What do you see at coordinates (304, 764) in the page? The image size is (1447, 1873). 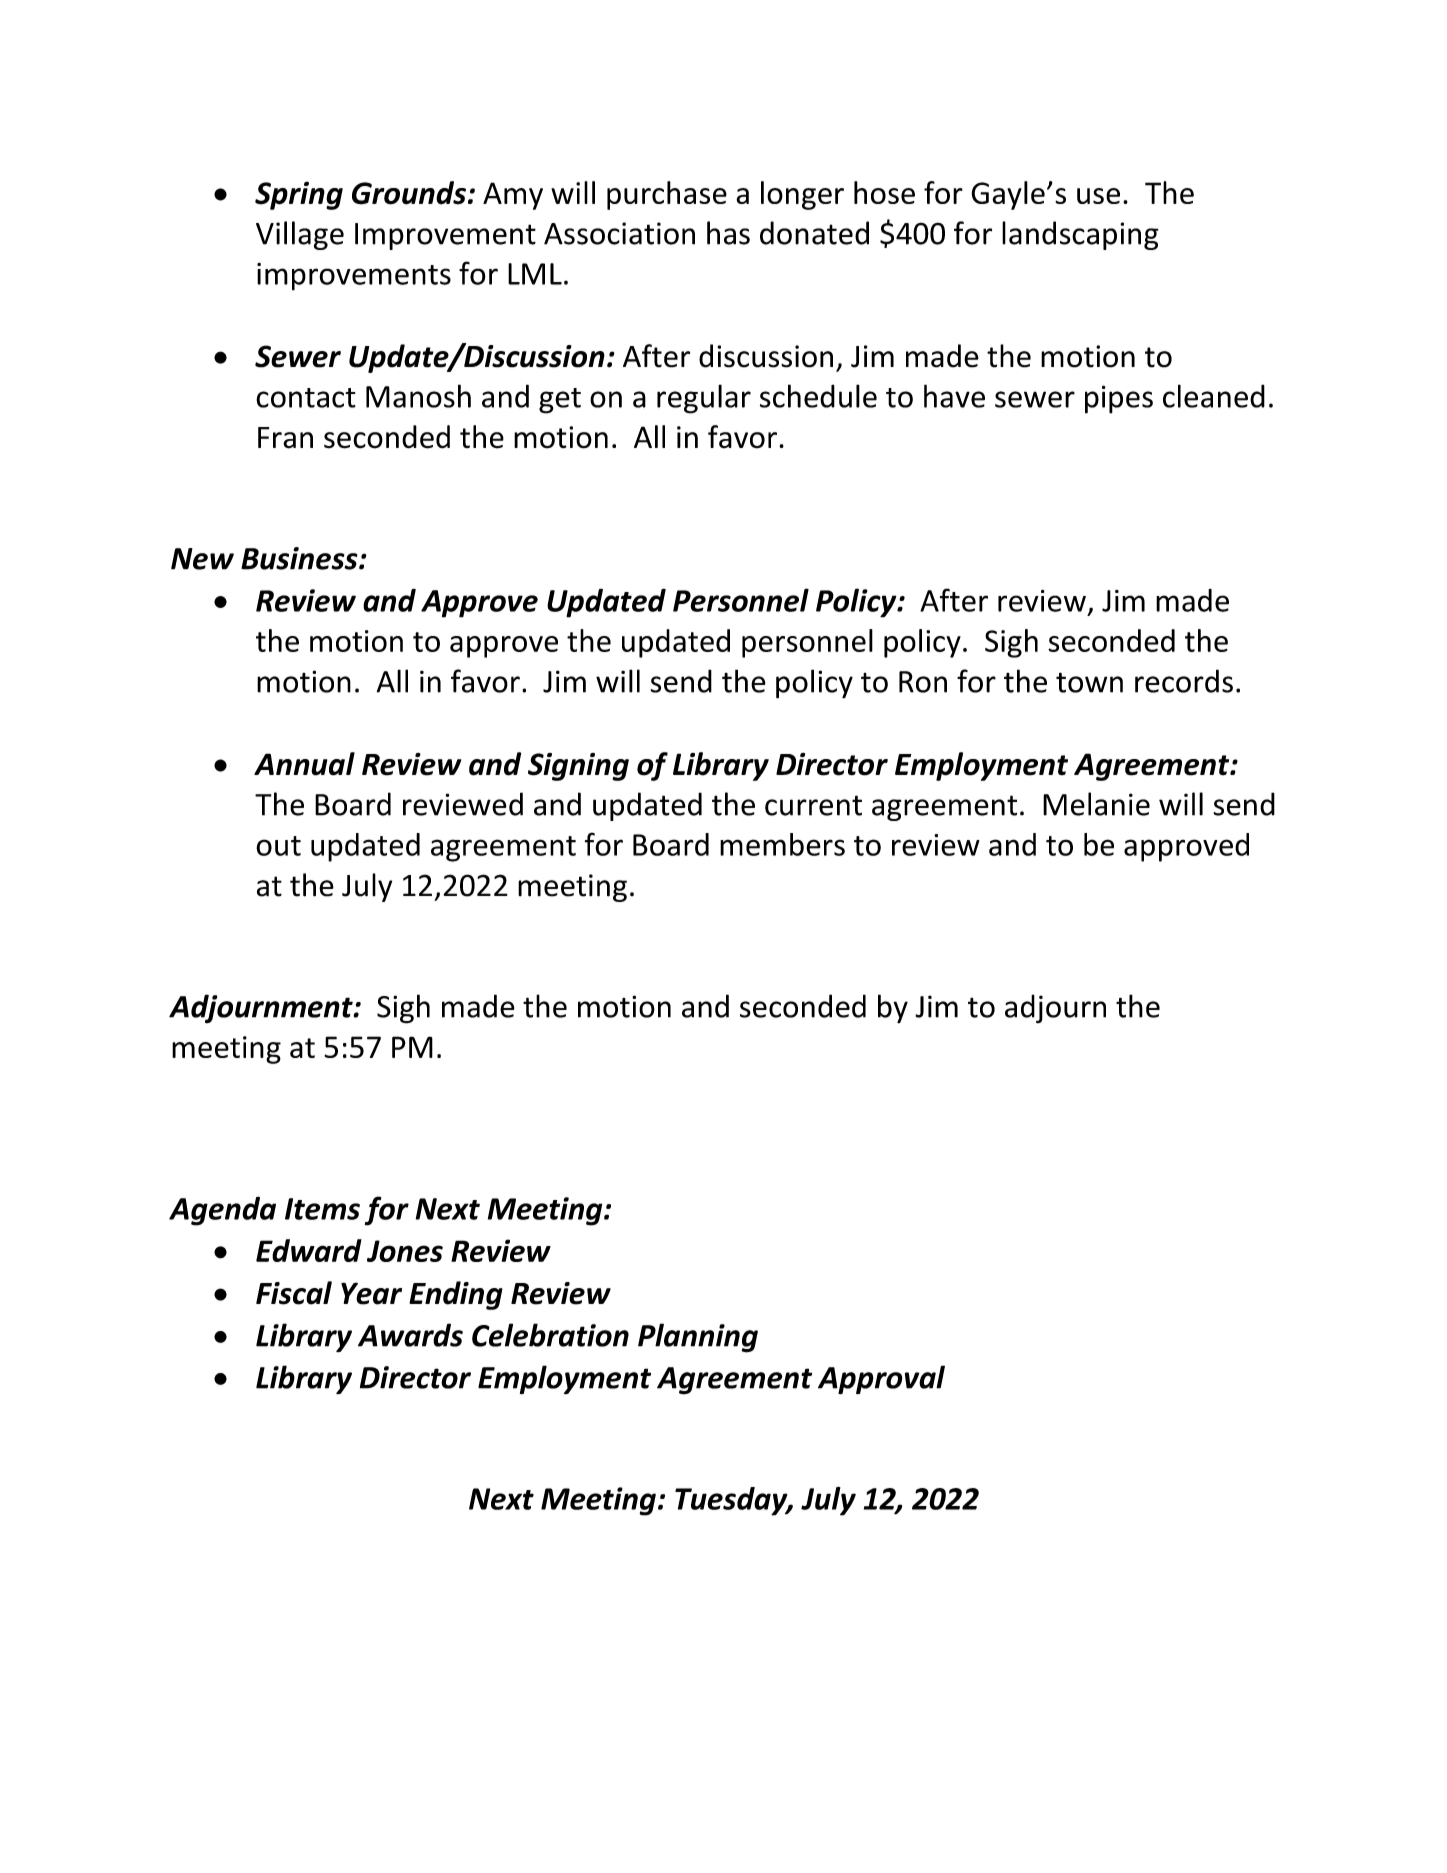 I see `Annual` at bounding box center [304, 764].
